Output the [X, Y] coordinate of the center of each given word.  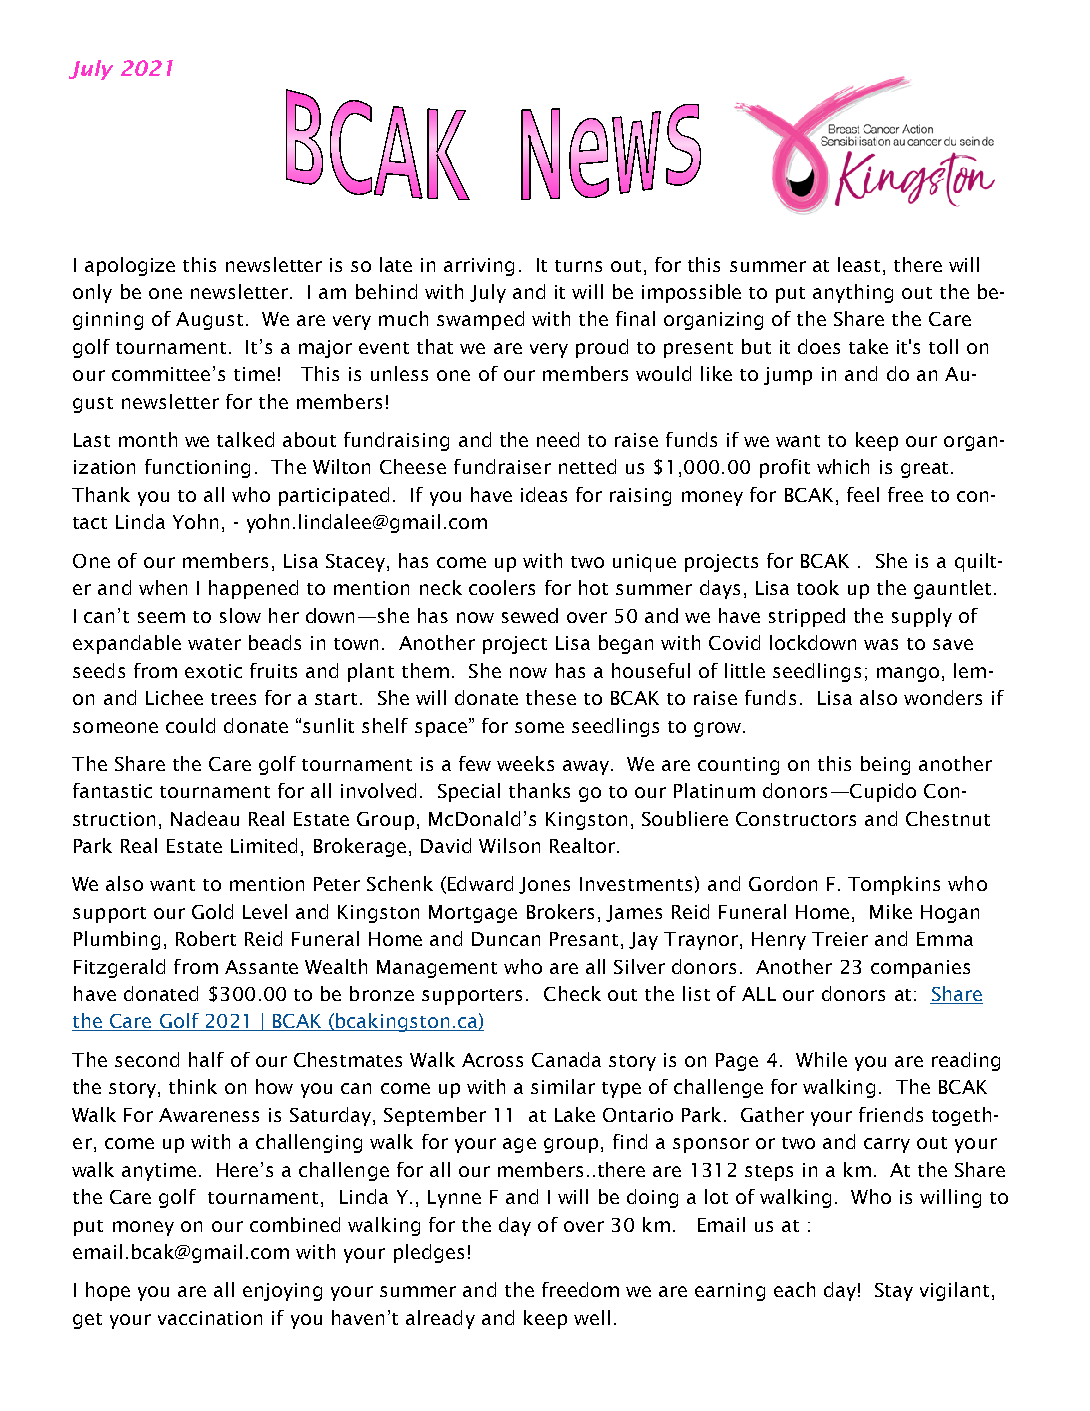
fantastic [112, 790]
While [821, 1059]
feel [863, 494]
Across [492, 1060]
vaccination [210, 1318]
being [885, 765]
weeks [525, 763]
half [206, 1059]
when [163, 587]
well [592, 1317]
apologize [130, 266]
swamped [480, 320]
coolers [502, 587]
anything [853, 293]
